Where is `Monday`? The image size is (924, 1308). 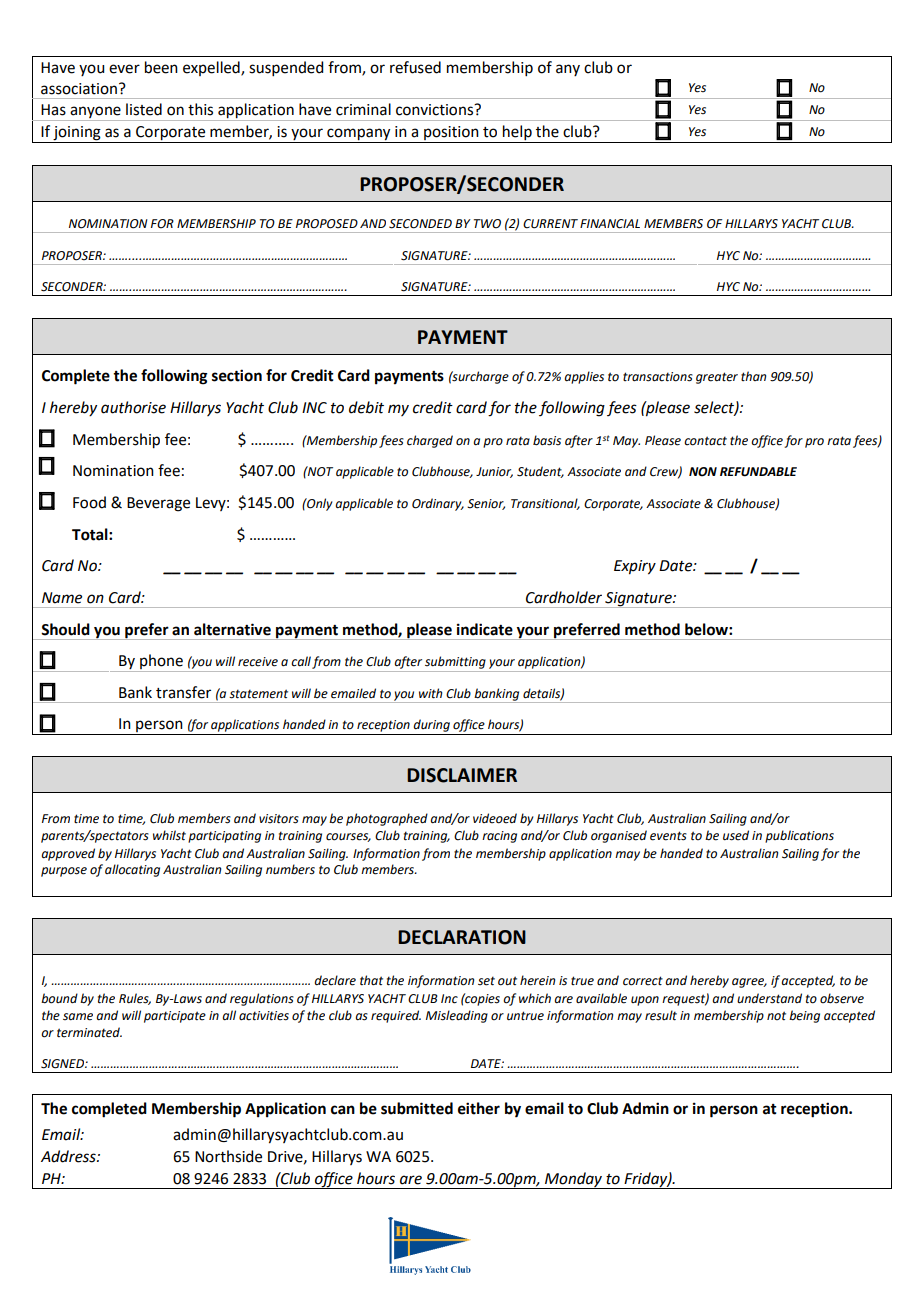
Monday is located at coordinates (574, 1180).
